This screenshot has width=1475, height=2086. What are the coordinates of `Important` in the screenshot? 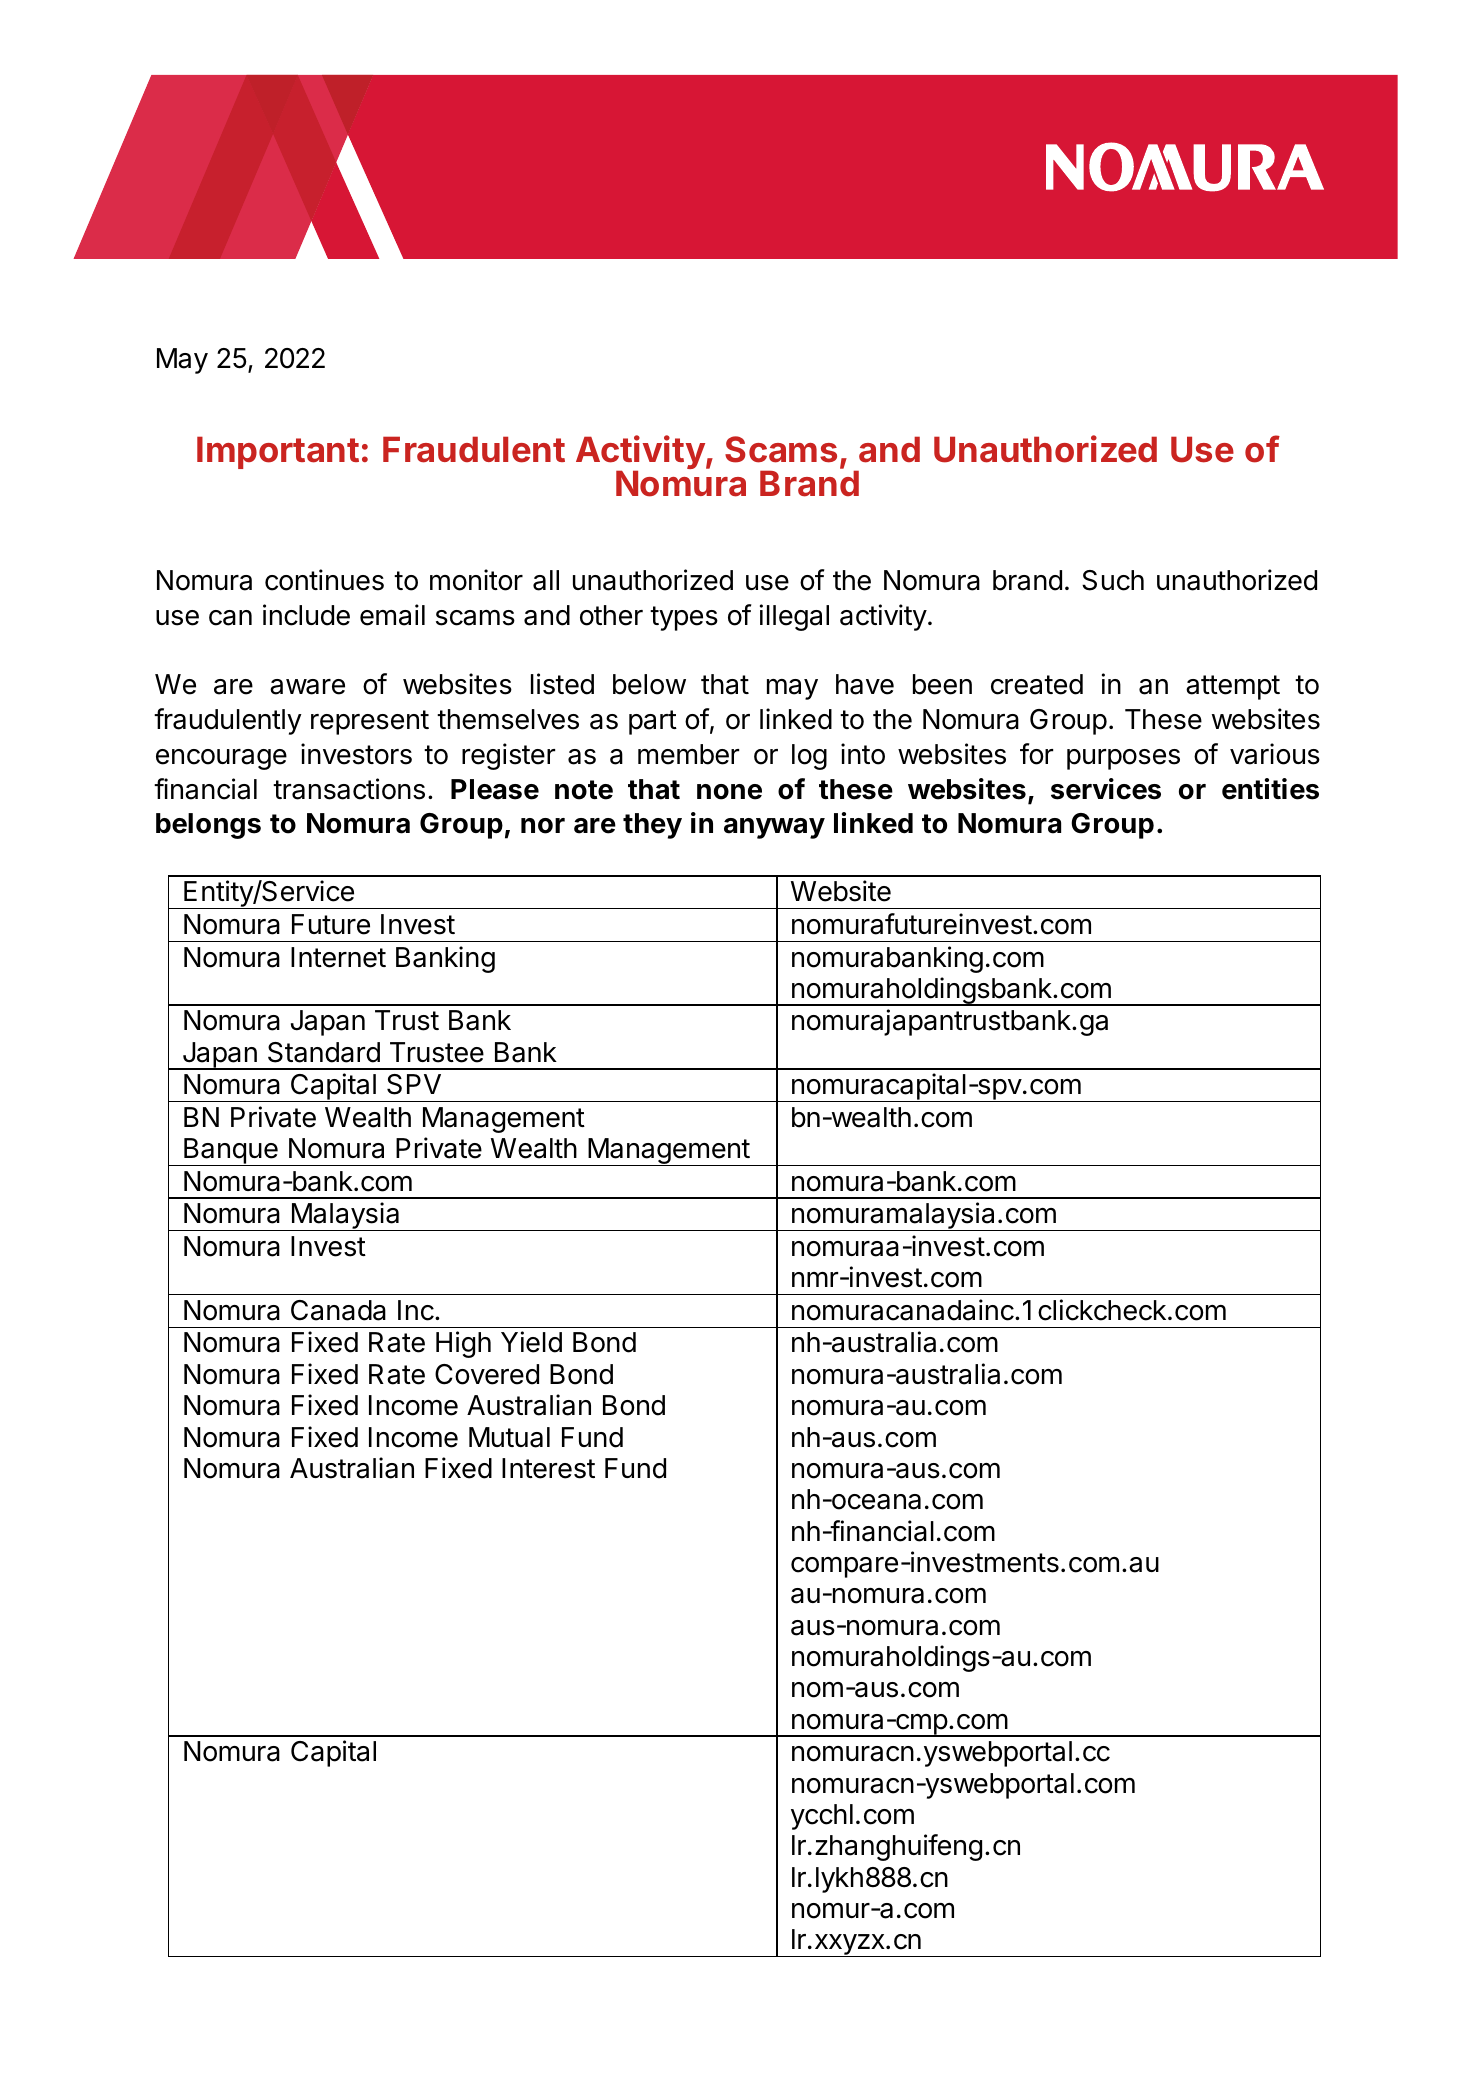 It's located at (278, 452).
